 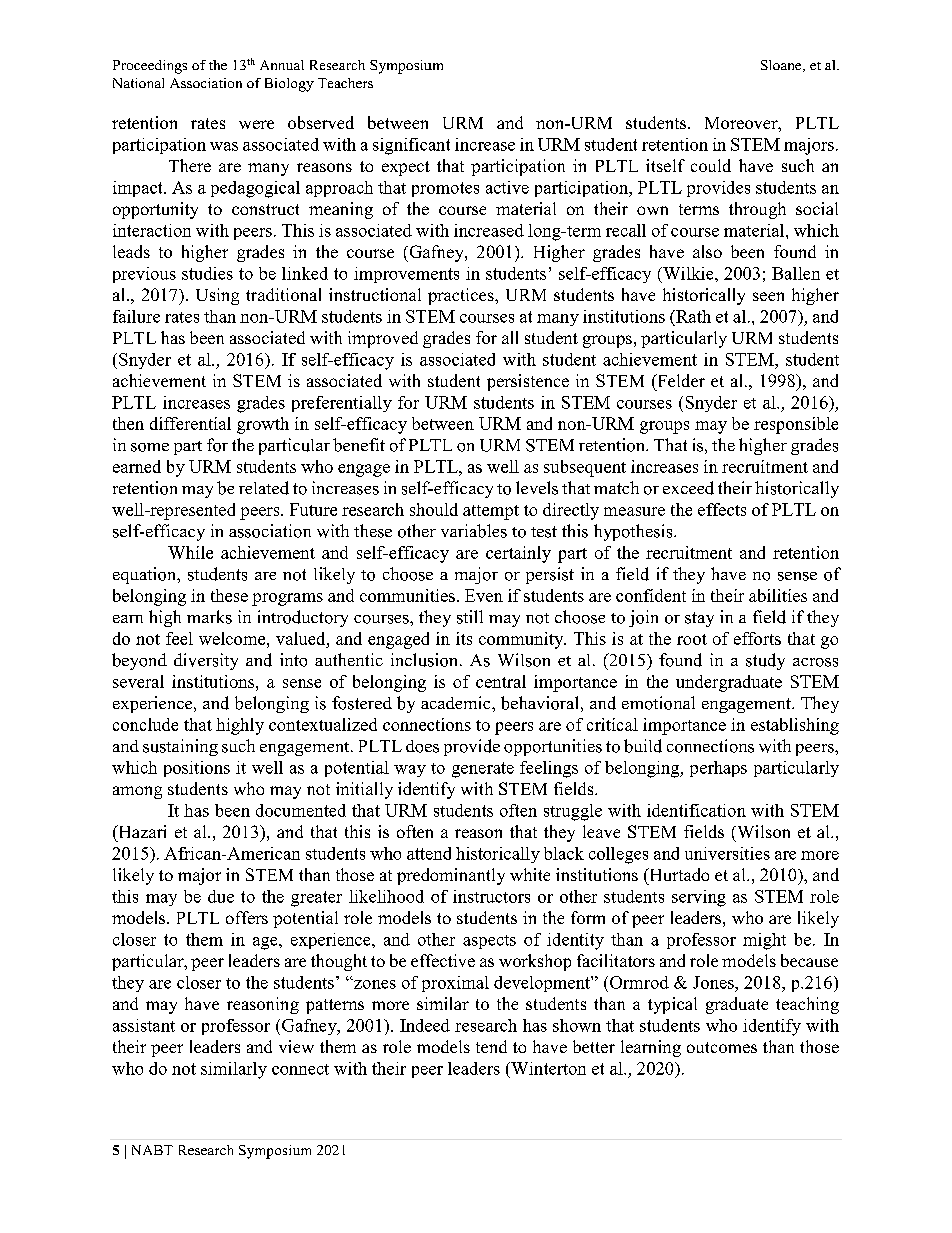 What do you see at coordinates (425, 1025) in the document?
I see `Indeed` at bounding box center [425, 1025].
